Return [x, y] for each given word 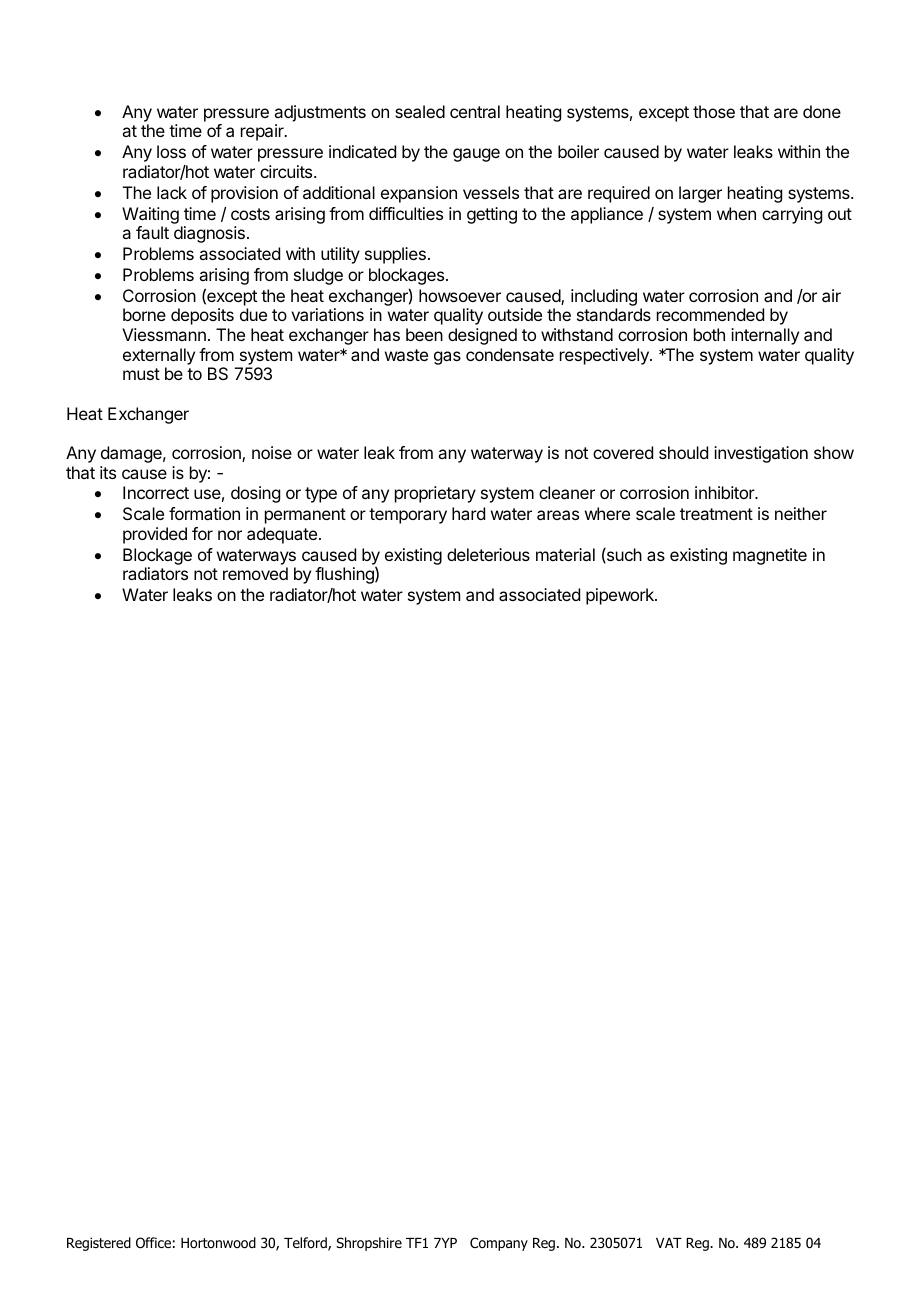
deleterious [488, 554]
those [714, 111]
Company [499, 1244]
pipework [621, 596]
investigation [761, 454]
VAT [669, 1243]
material [565, 554]
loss [171, 151]
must [141, 374]
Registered [99, 1244]
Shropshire [369, 1244]
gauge [476, 155]
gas [447, 358]
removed [255, 573]
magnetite [770, 556]
